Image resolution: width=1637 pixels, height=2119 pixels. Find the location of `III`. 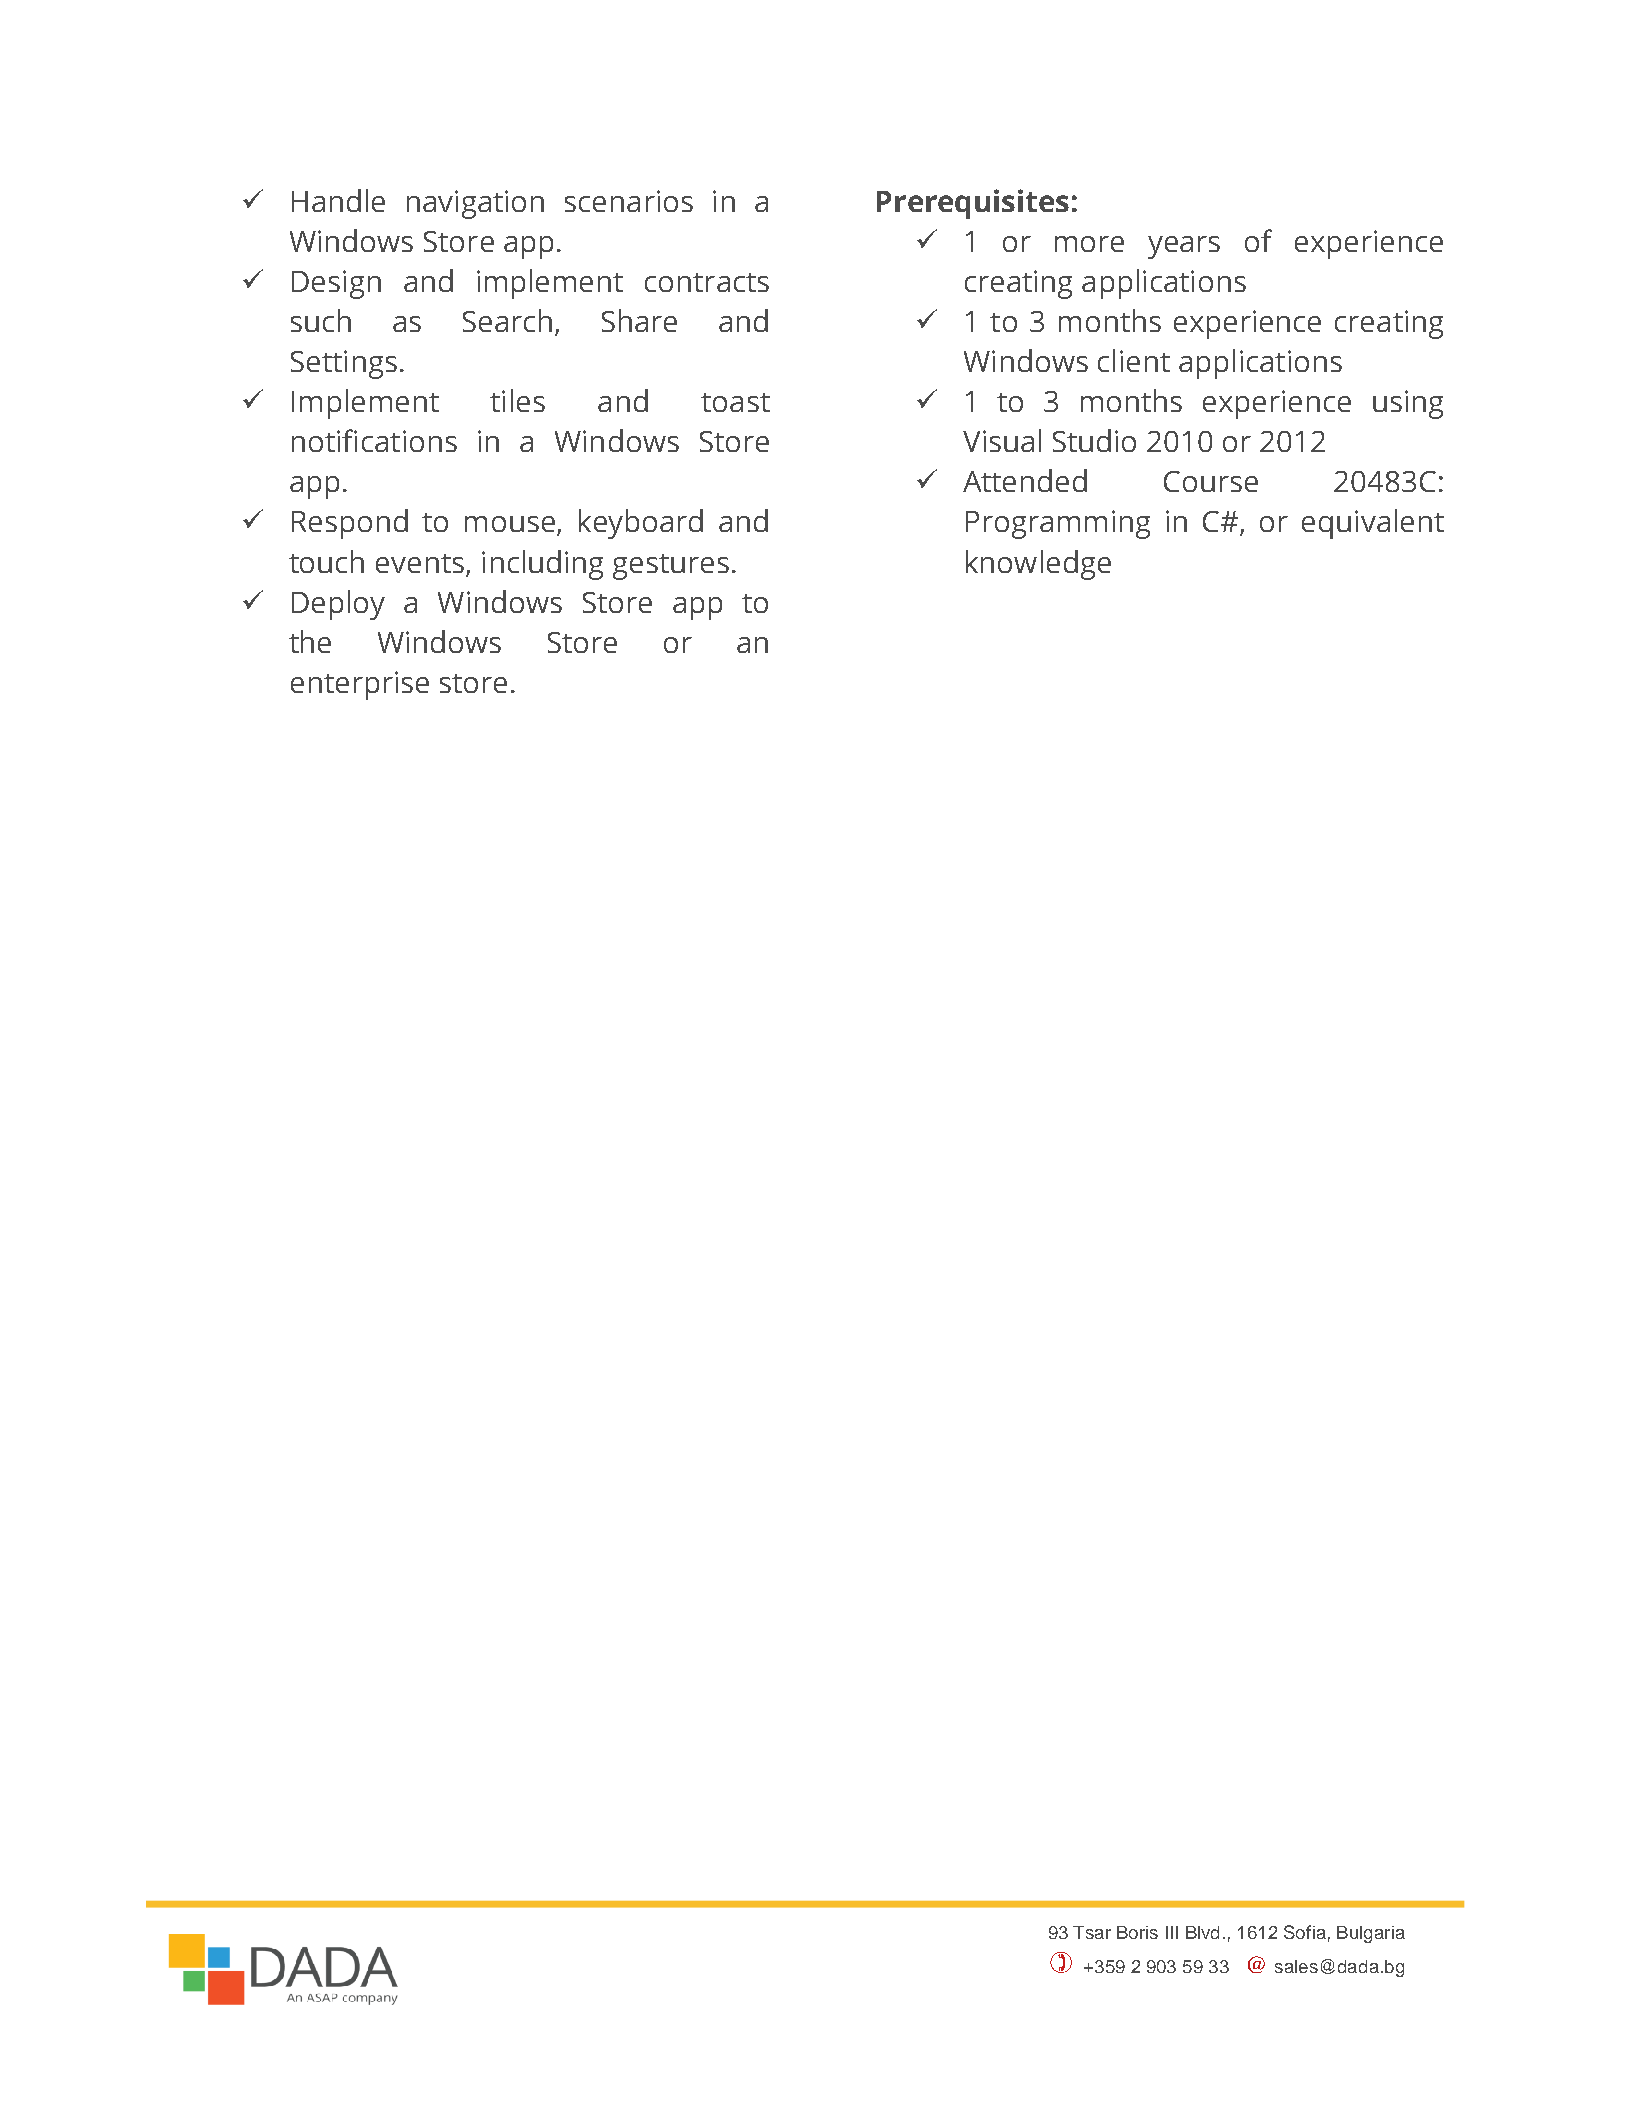

III is located at coordinates (1172, 1932).
